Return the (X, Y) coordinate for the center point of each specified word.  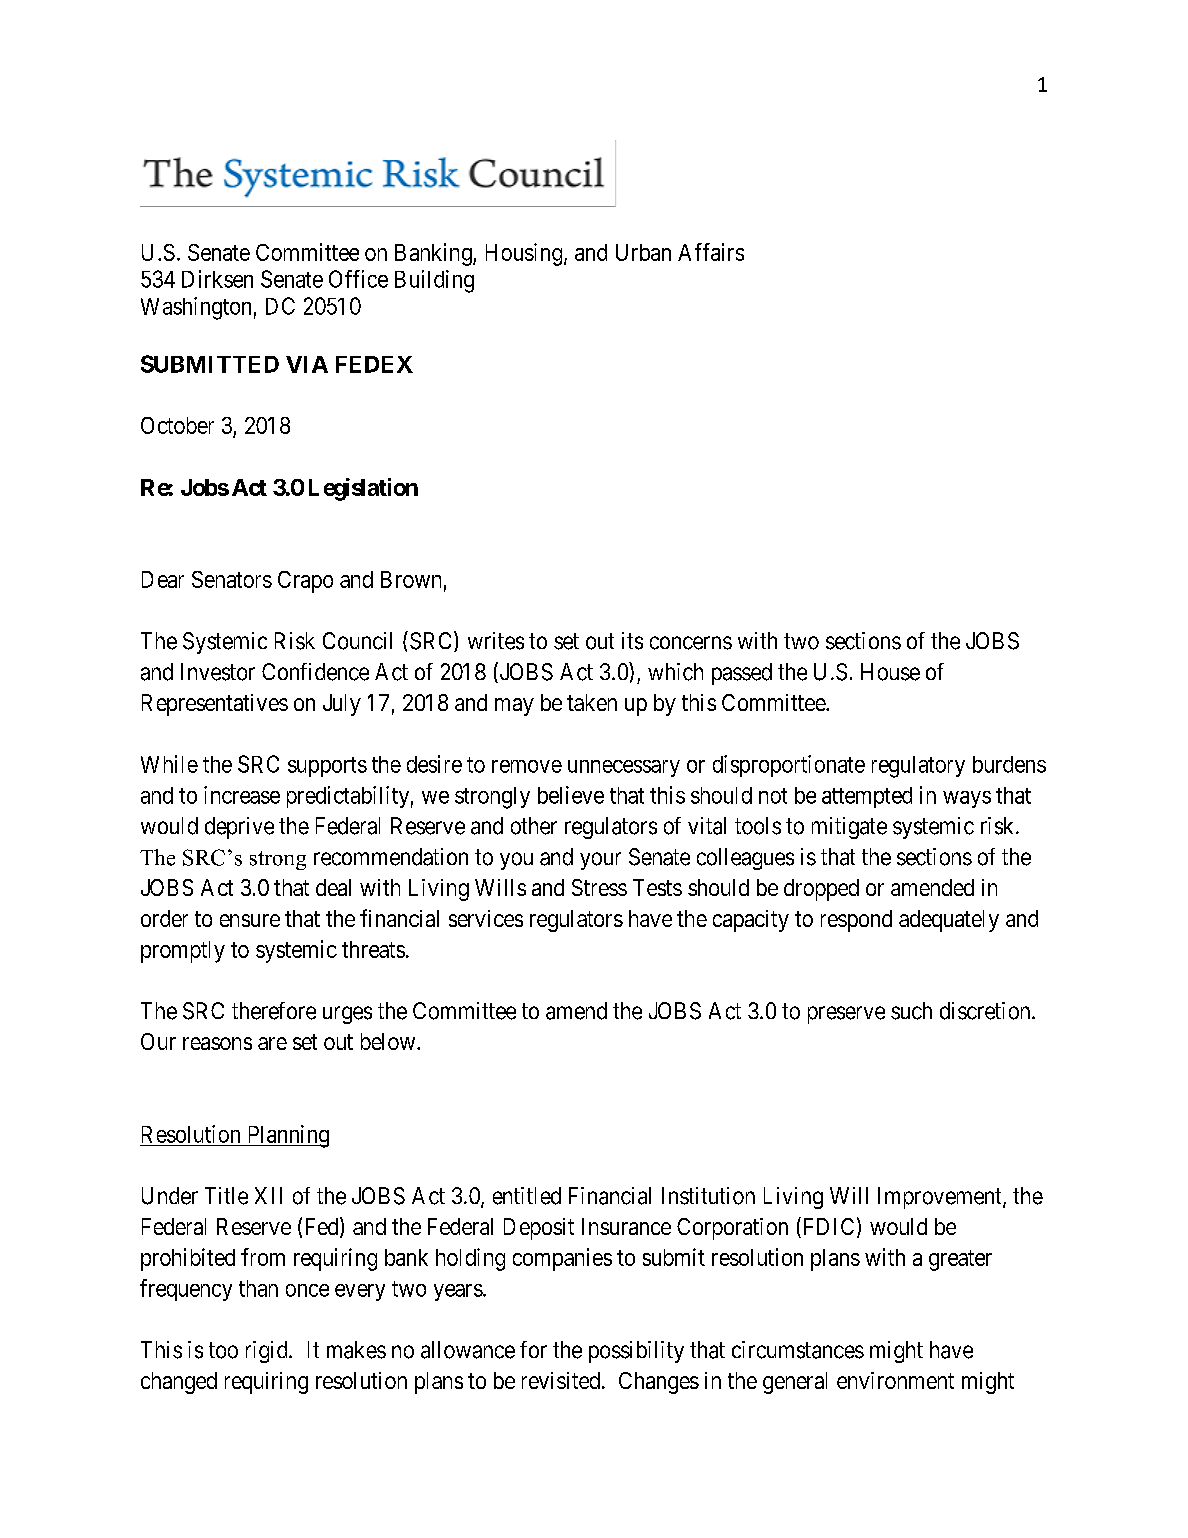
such (911, 1011)
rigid (268, 1352)
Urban (643, 252)
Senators (232, 579)
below (389, 1041)
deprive (239, 828)
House (890, 672)
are (272, 1043)
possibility (636, 1352)
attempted (867, 797)
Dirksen (217, 279)
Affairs (711, 252)
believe (571, 795)
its (632, 641)
